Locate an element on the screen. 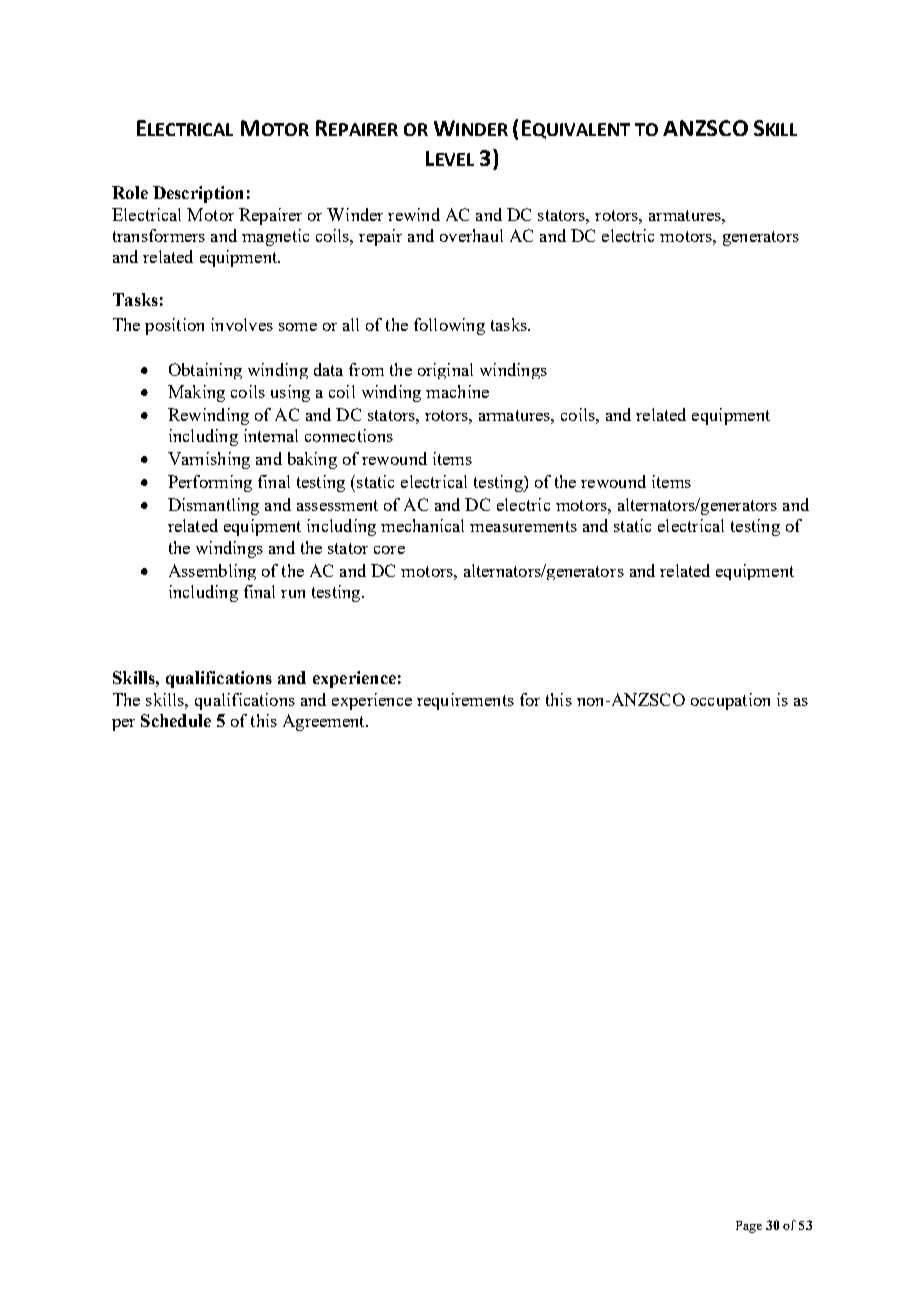 Image resolution: width=924 pixels, height=1308 pixels. Description is located at coordinates (198, 194).
